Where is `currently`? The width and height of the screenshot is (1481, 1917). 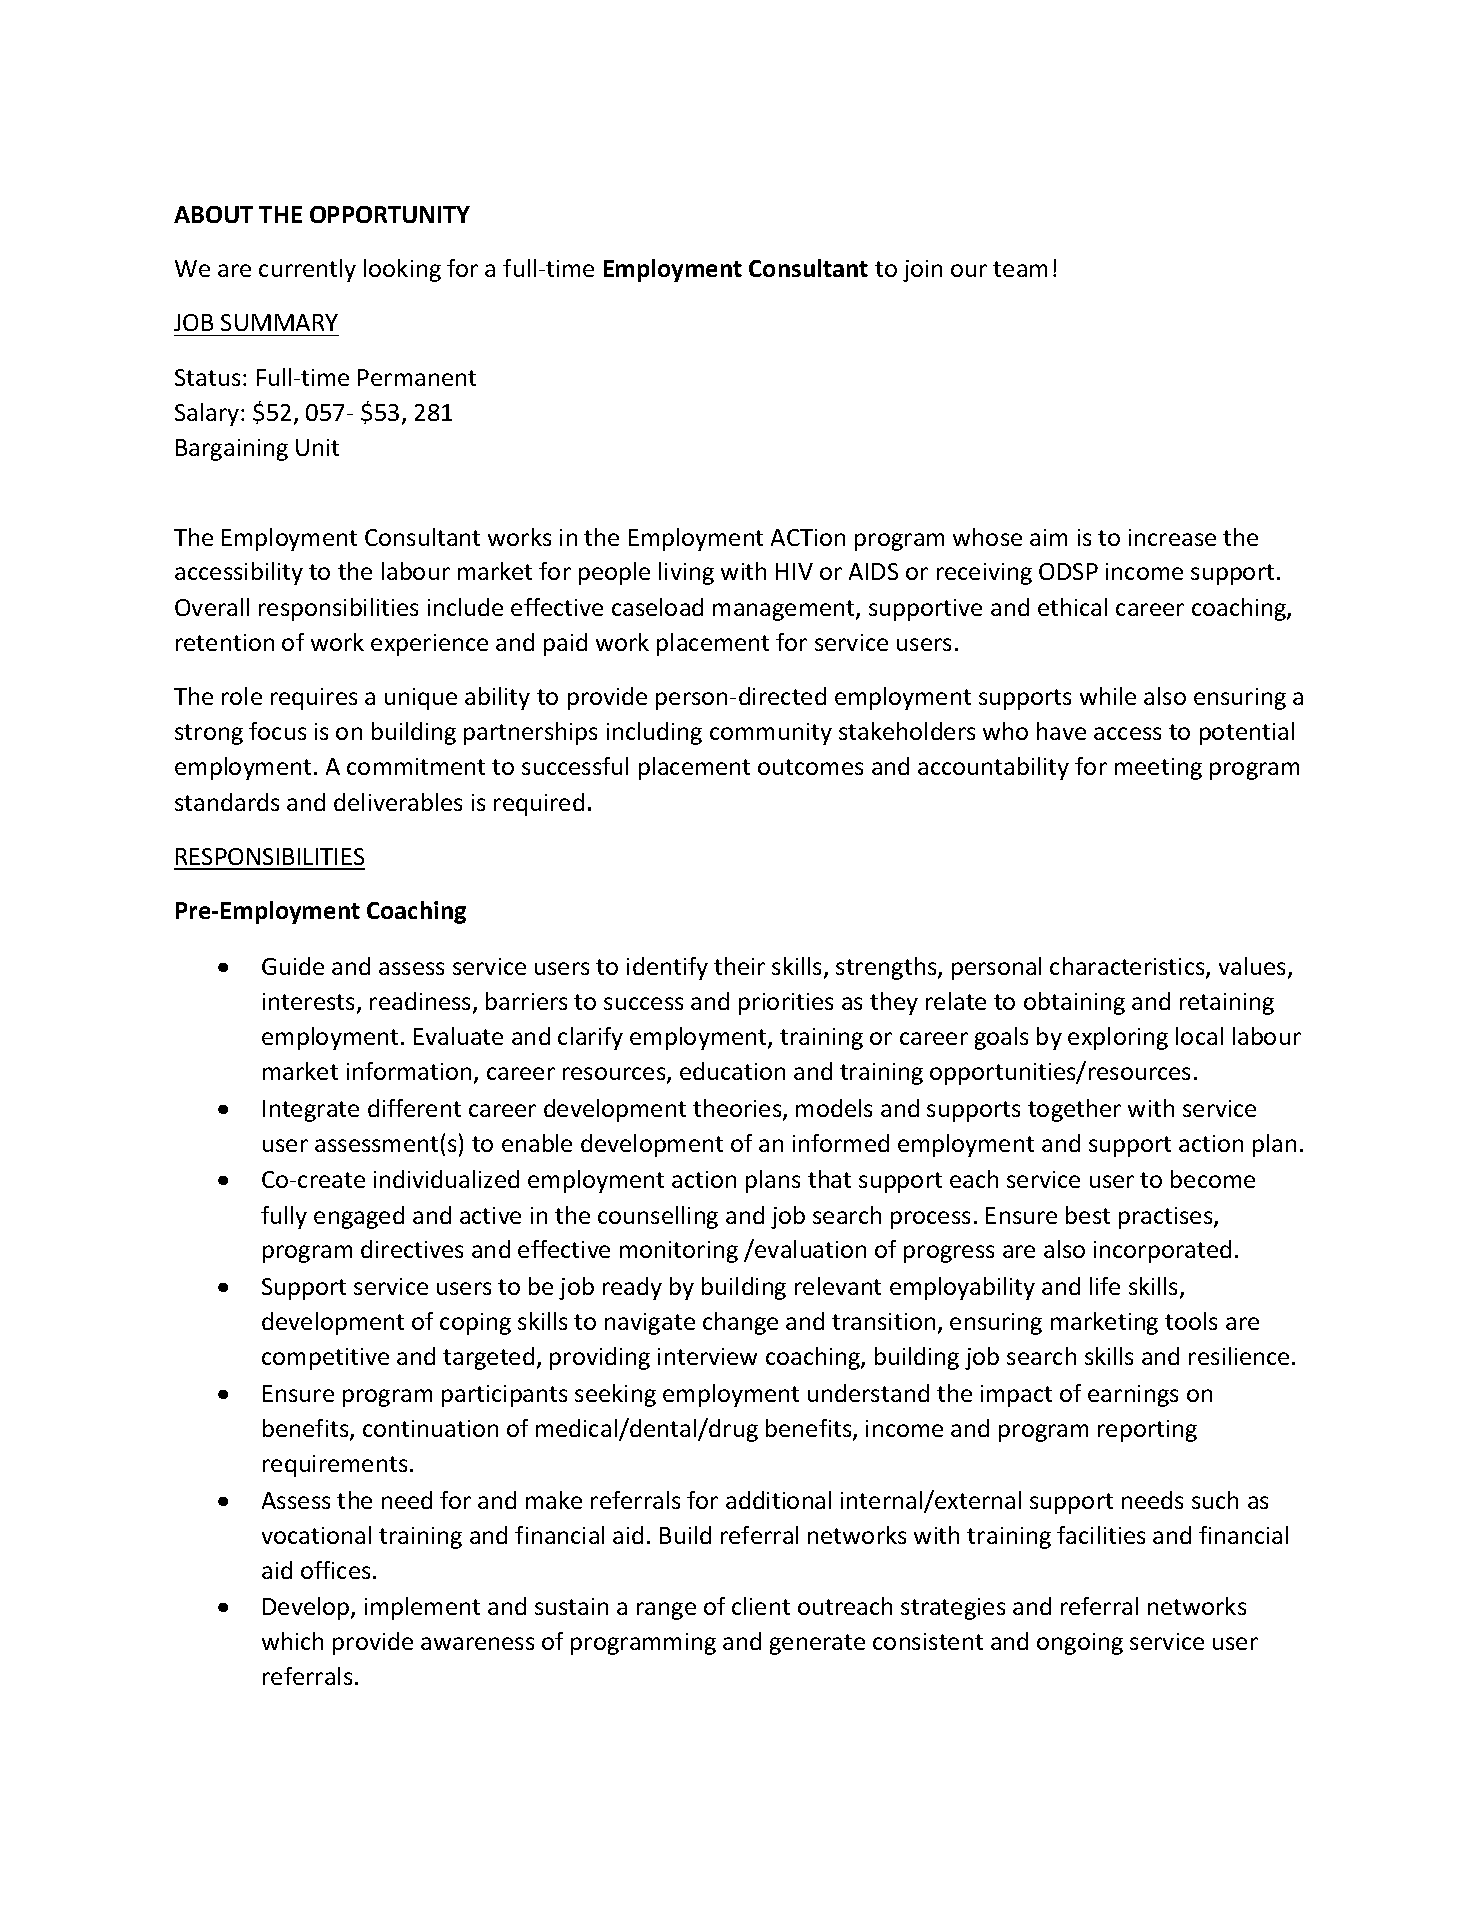 currently is located at coordinates (307, 270).
